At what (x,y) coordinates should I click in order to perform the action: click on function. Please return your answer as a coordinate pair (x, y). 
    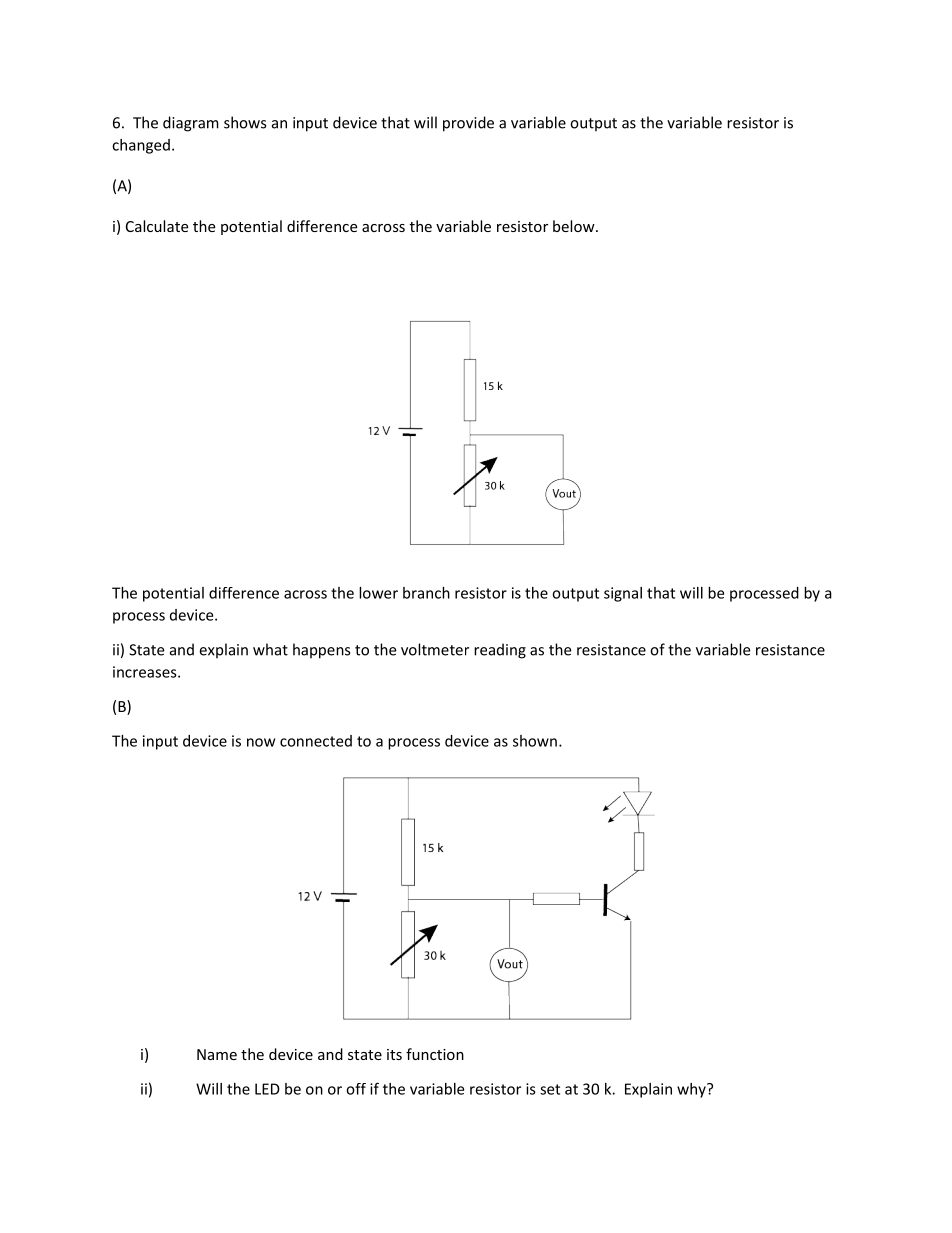
    Looking at the image, I should click on (435, 1054).
